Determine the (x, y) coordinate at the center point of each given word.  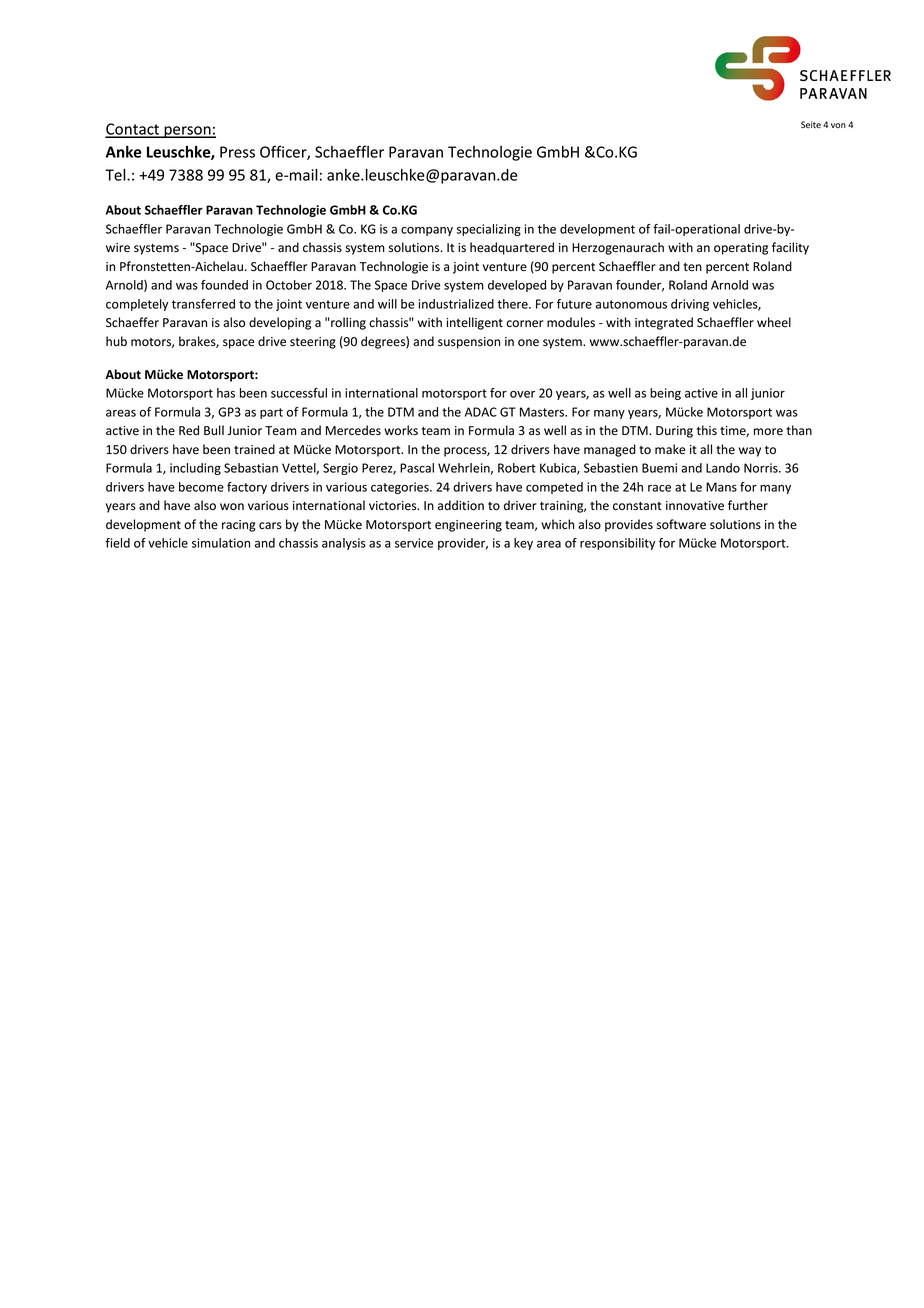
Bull (214, 430)
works (401, 430)
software (681, 524)
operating (741, 249)
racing (239, 526)
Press (237, 152)
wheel (774, 322)
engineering (468, 526)
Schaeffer (132, 322)
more (768, 431)
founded (224, 285)
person (187, 132)
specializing (489, 230)
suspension (469, 343)
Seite (811, 124)
